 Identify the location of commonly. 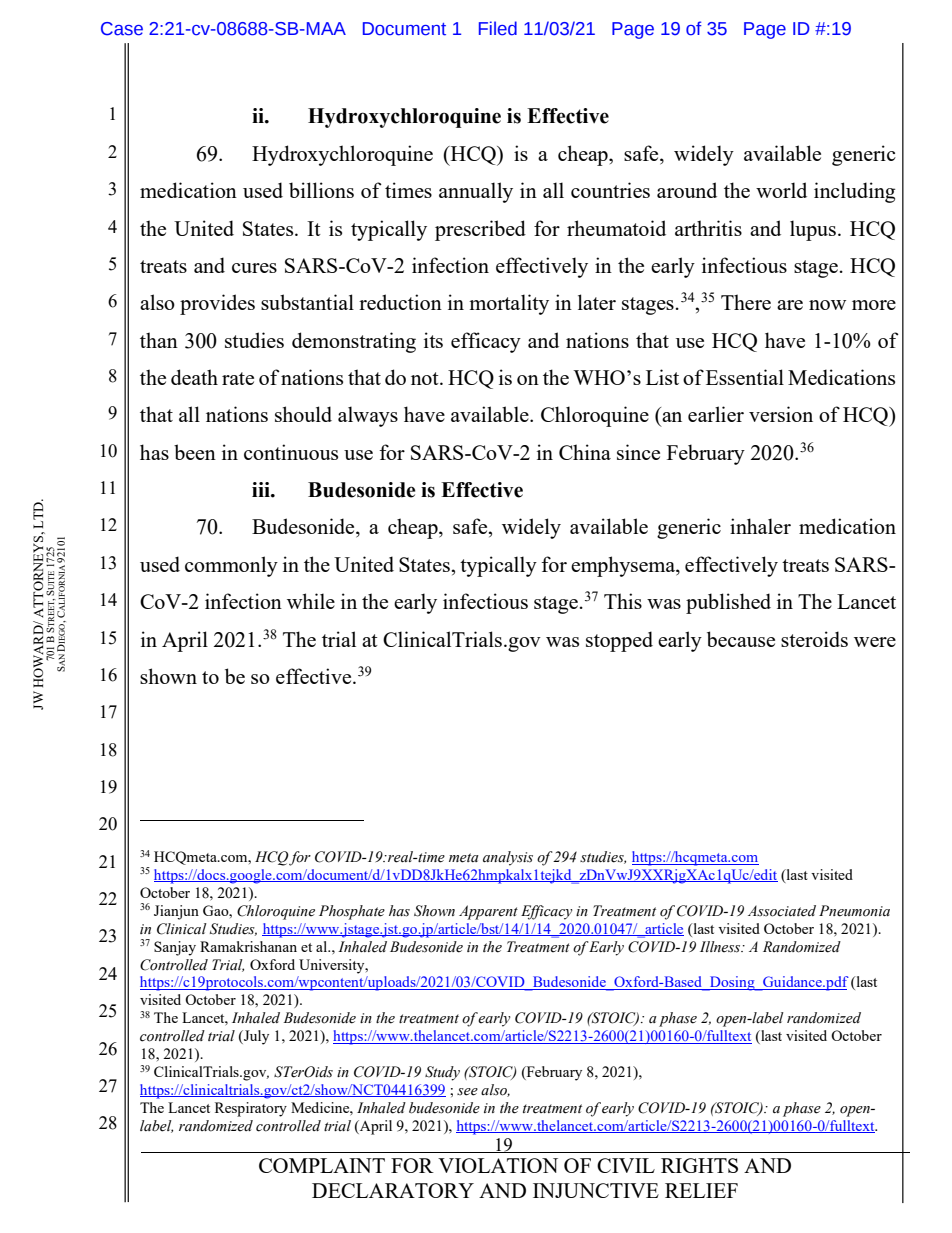
(231, 566).
